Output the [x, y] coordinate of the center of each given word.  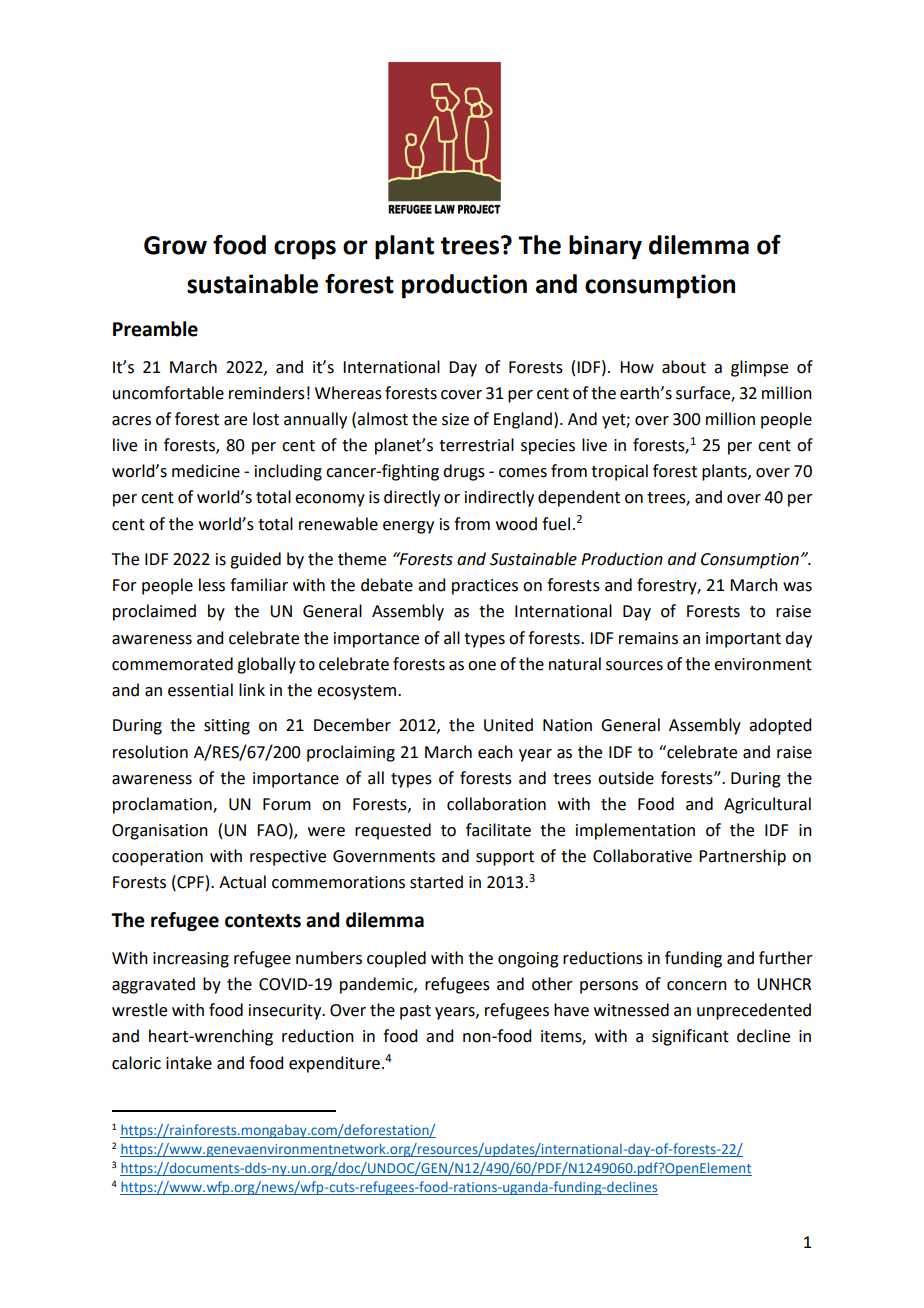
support [505, 858]
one [482, 666]
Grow [175, 245]
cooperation [157, 858]
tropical [619, 472]
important [743, 640]
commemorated [172, 664]
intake [189, 1063]
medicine [206, 471]
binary [605, 247]
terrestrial [476, 445]
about [684, 367]
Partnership [742, 857]
